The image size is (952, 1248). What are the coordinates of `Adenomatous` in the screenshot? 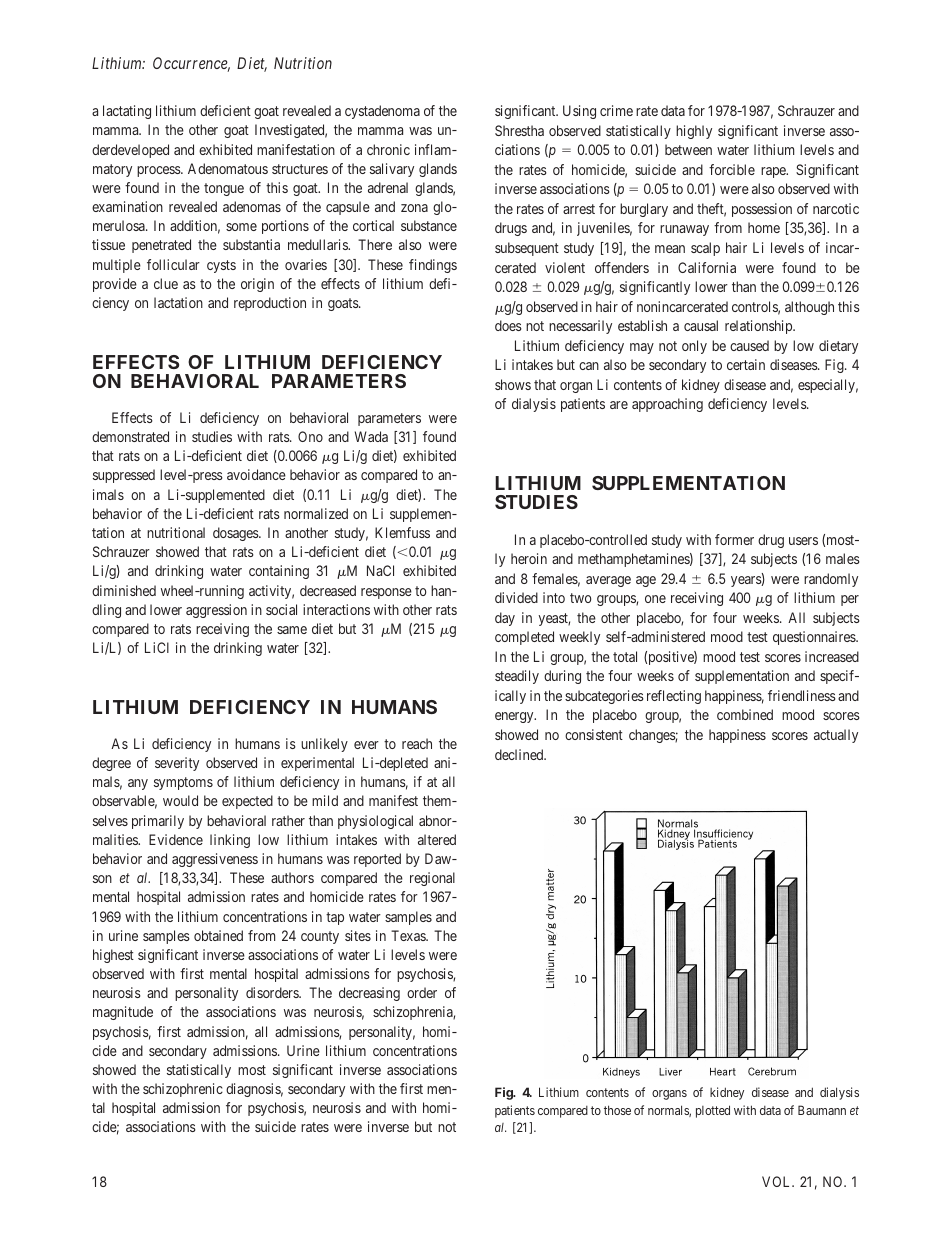 It's located at (228, 168).
